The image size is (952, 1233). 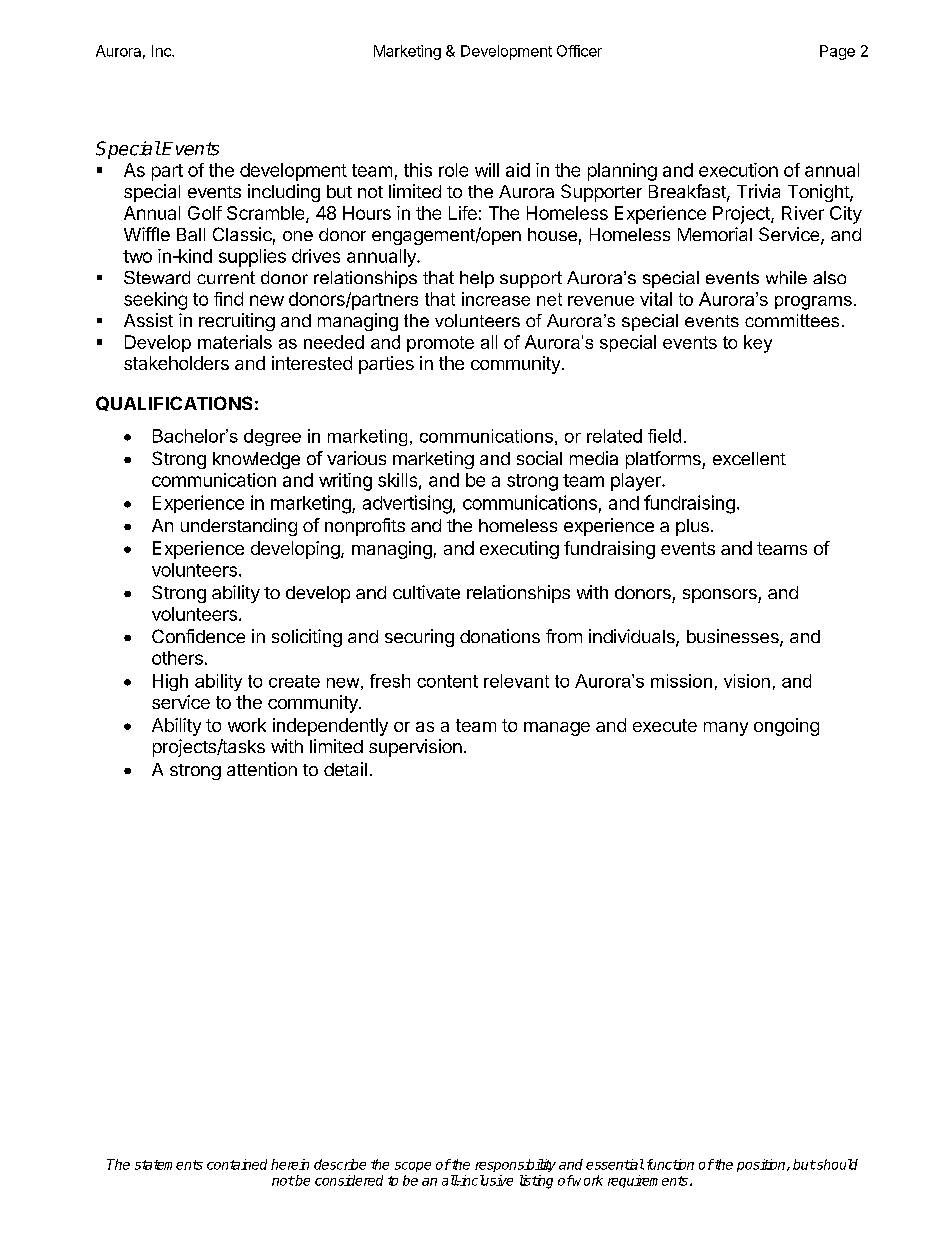 What do you see at coordinates (579, 51) in the screenshot?
I see `Officer` at bounding box center [579, 51].
